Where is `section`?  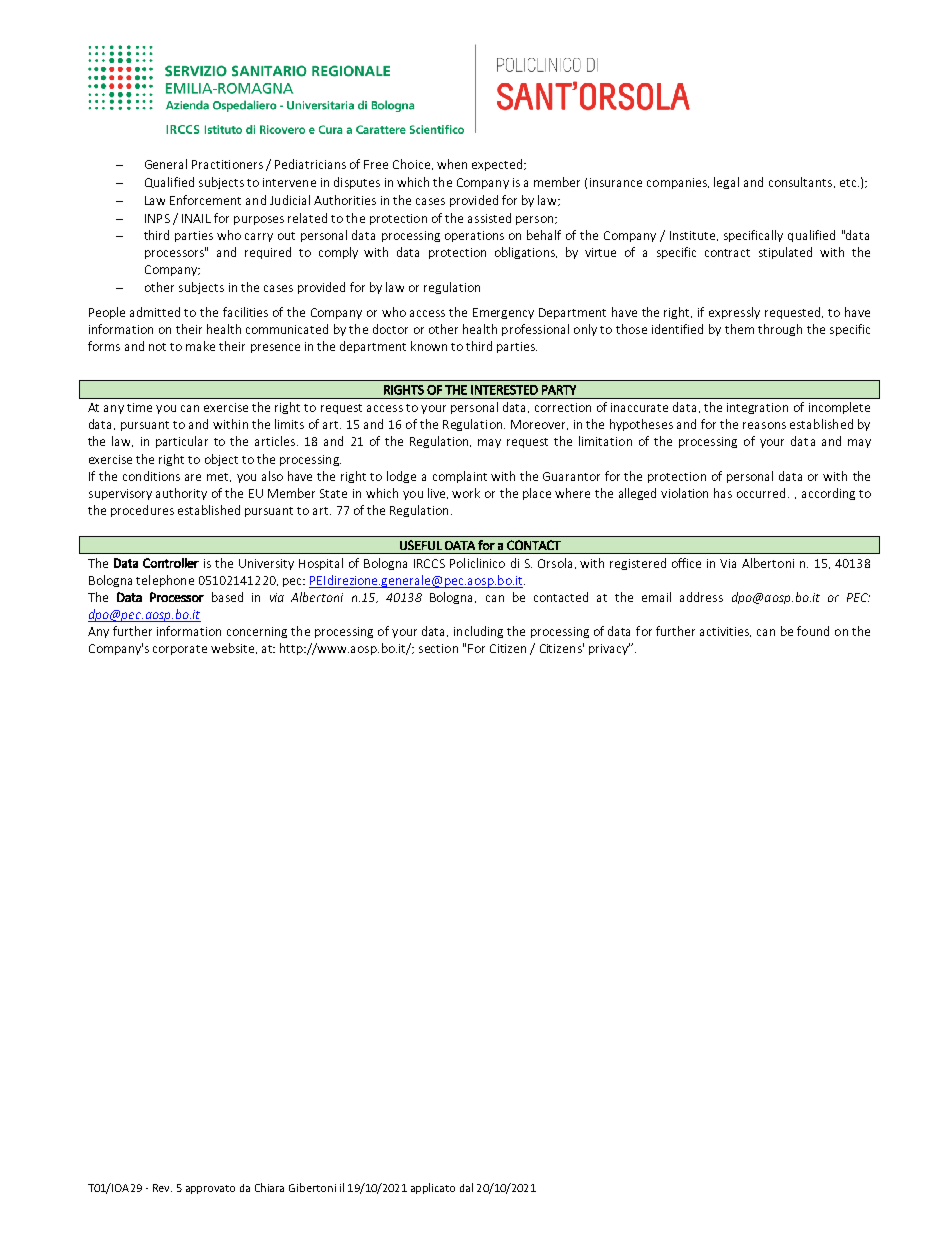
section is located at coordinates (438, 648).
